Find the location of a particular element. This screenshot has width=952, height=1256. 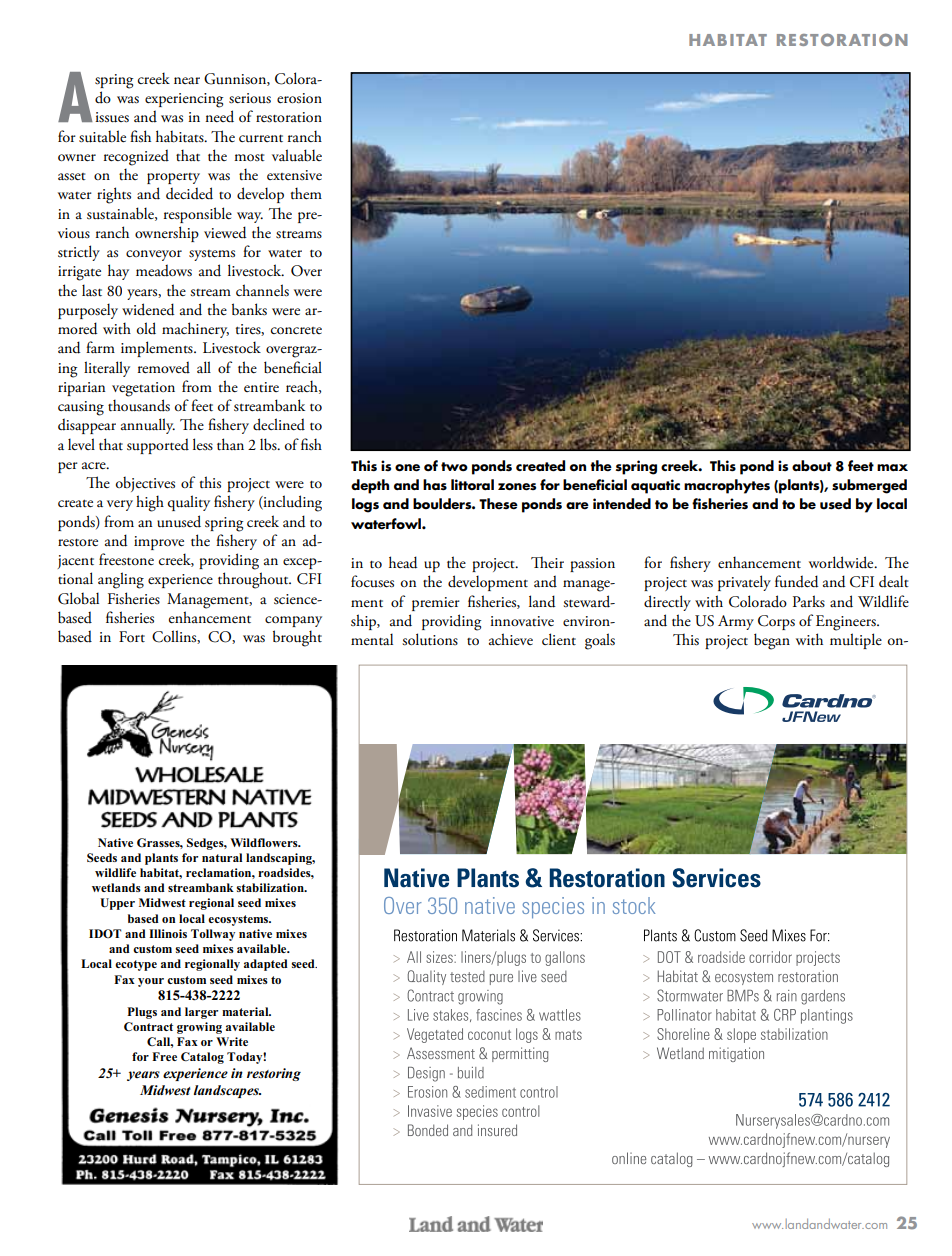

Fort is located at coordinates (132, 636).
